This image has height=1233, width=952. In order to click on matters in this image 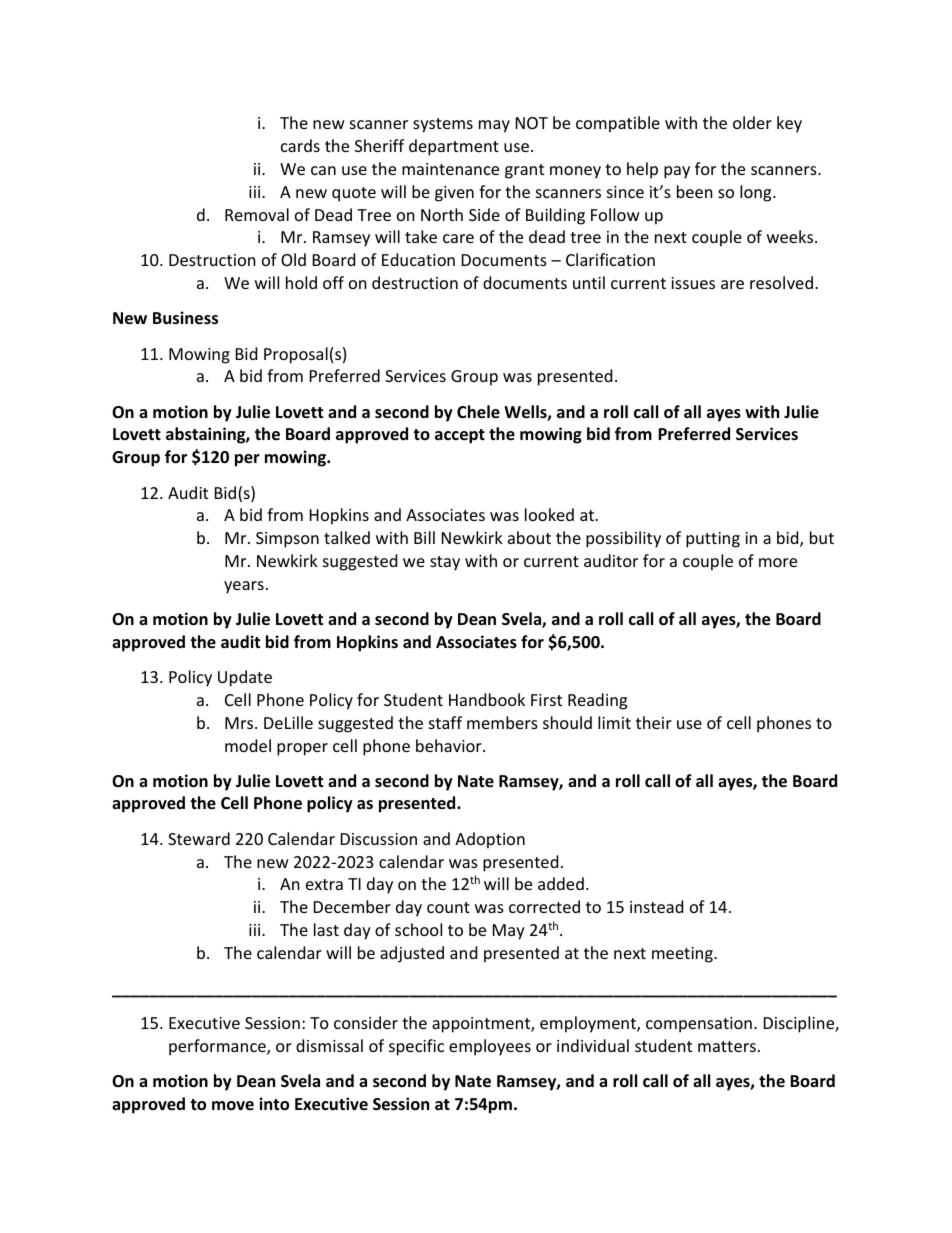, I will do `click(727, 1046)`.
